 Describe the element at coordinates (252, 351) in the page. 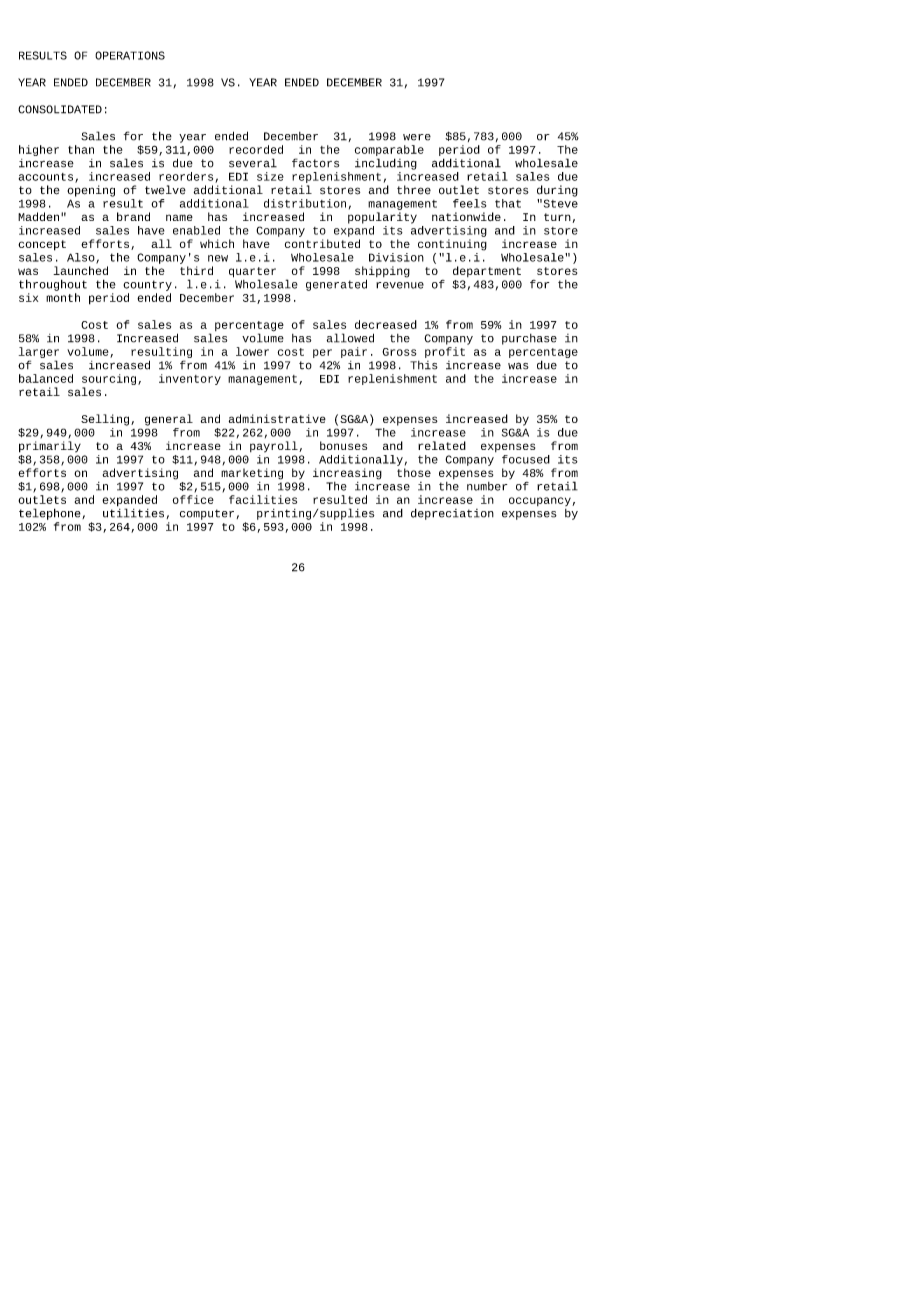

I see `lower` at that location.
